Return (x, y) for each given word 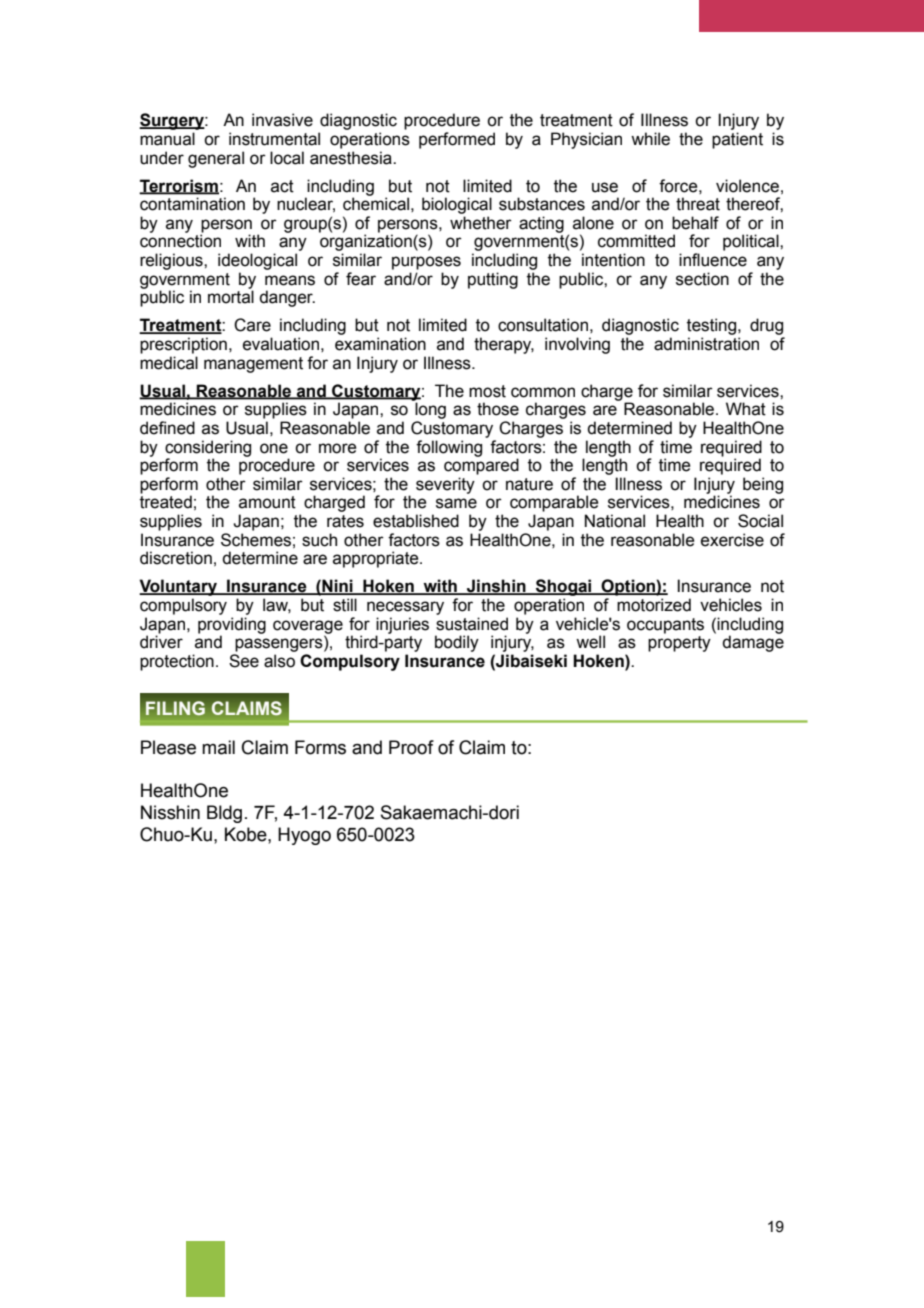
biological (457, 205)
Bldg (224, 814)
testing (713, 326)
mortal (231, 297)
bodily (457, 643)
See (244, 661)
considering (208, 449)
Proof (411, 747)
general (216, 159)
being (763, 485)
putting (493, 280)
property (679, 644)
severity (445, 485)
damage (753, 643)
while (650, 139)
